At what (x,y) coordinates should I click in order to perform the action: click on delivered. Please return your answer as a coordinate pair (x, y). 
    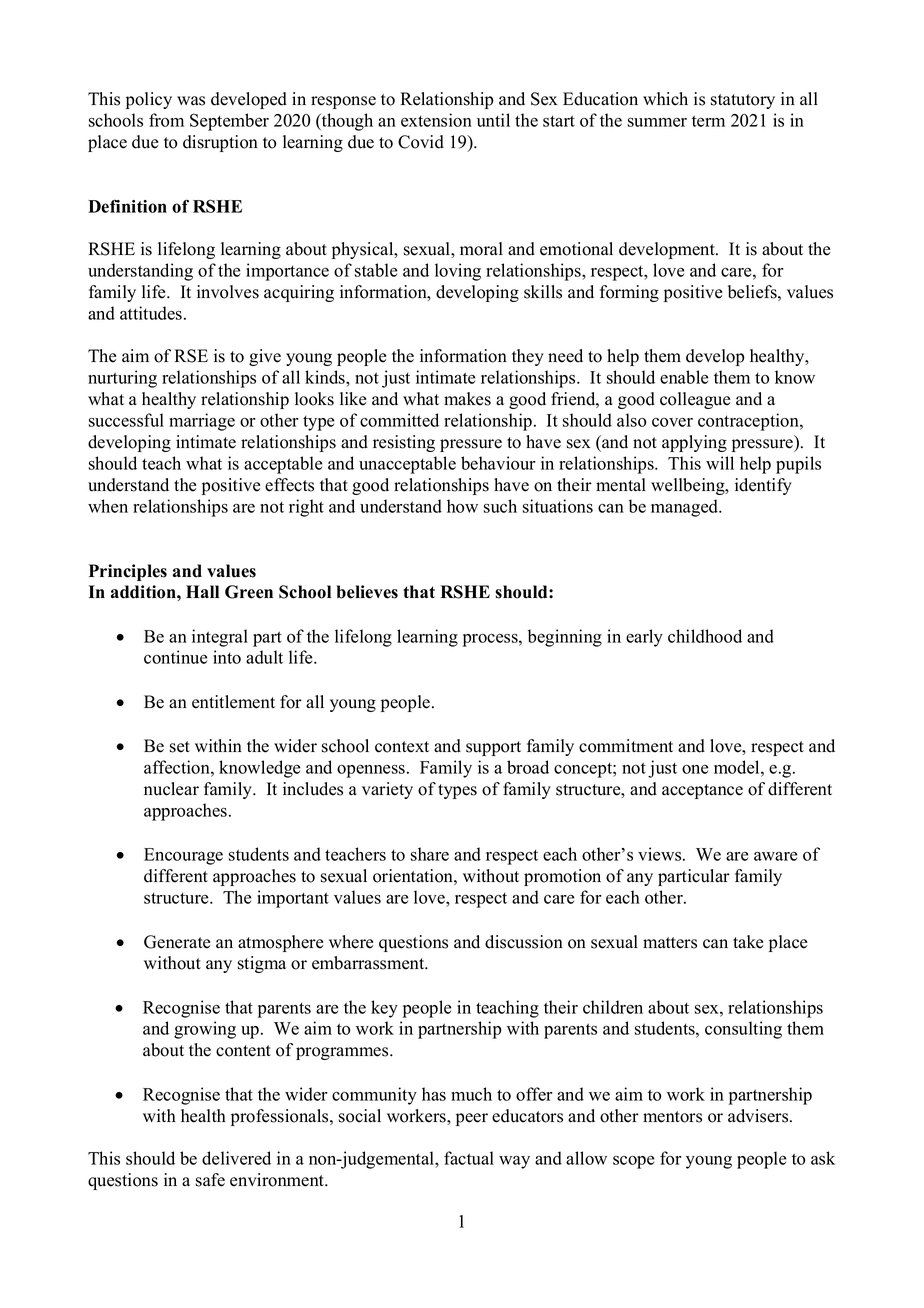
    Looking at the image, I should click on (236, 1158).
